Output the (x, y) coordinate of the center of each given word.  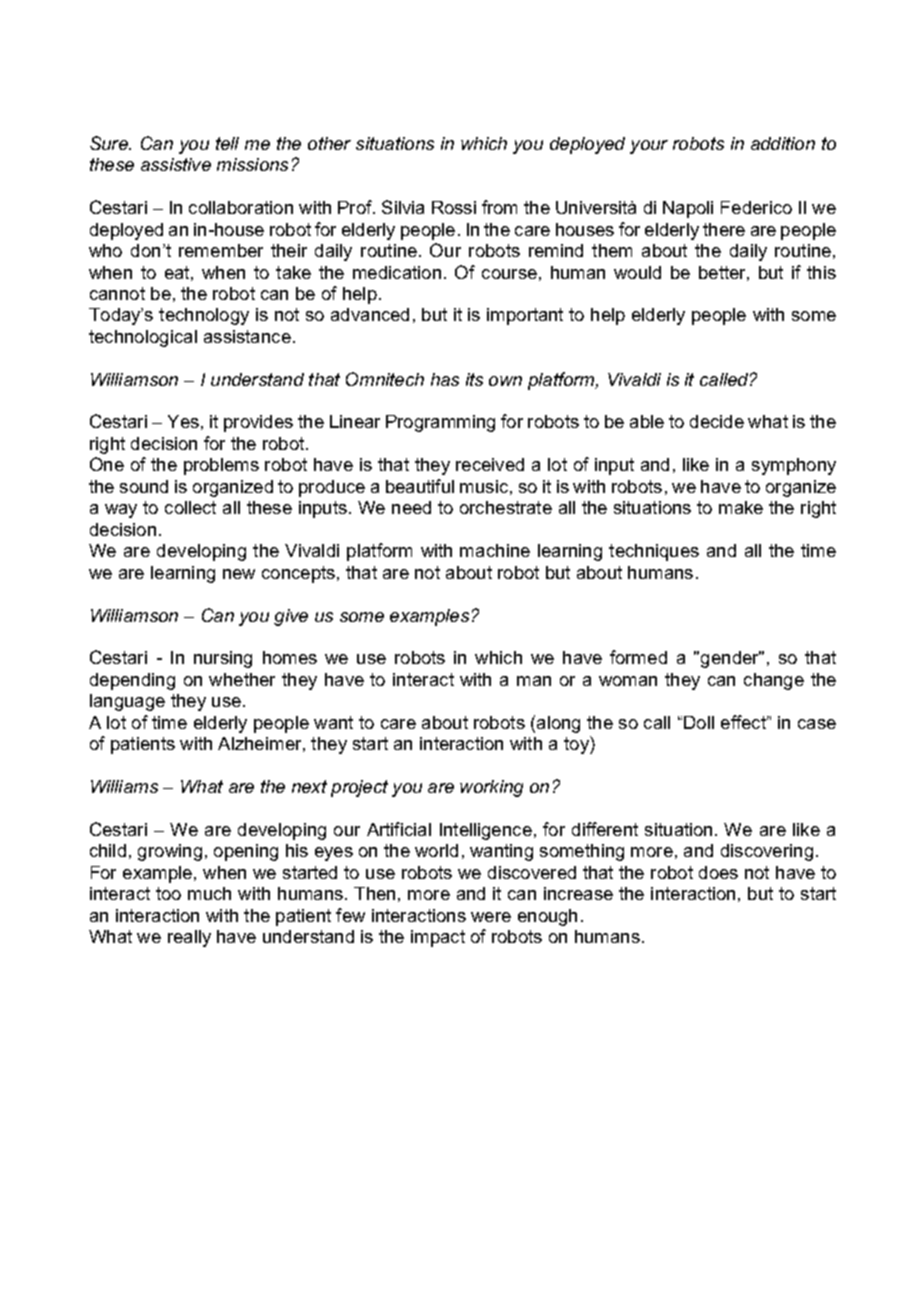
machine (495, 550)
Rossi (454, 207)
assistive (176, 164)
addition (783, 143)
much (209, 893)
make (741, 507)
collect (190, 507)
